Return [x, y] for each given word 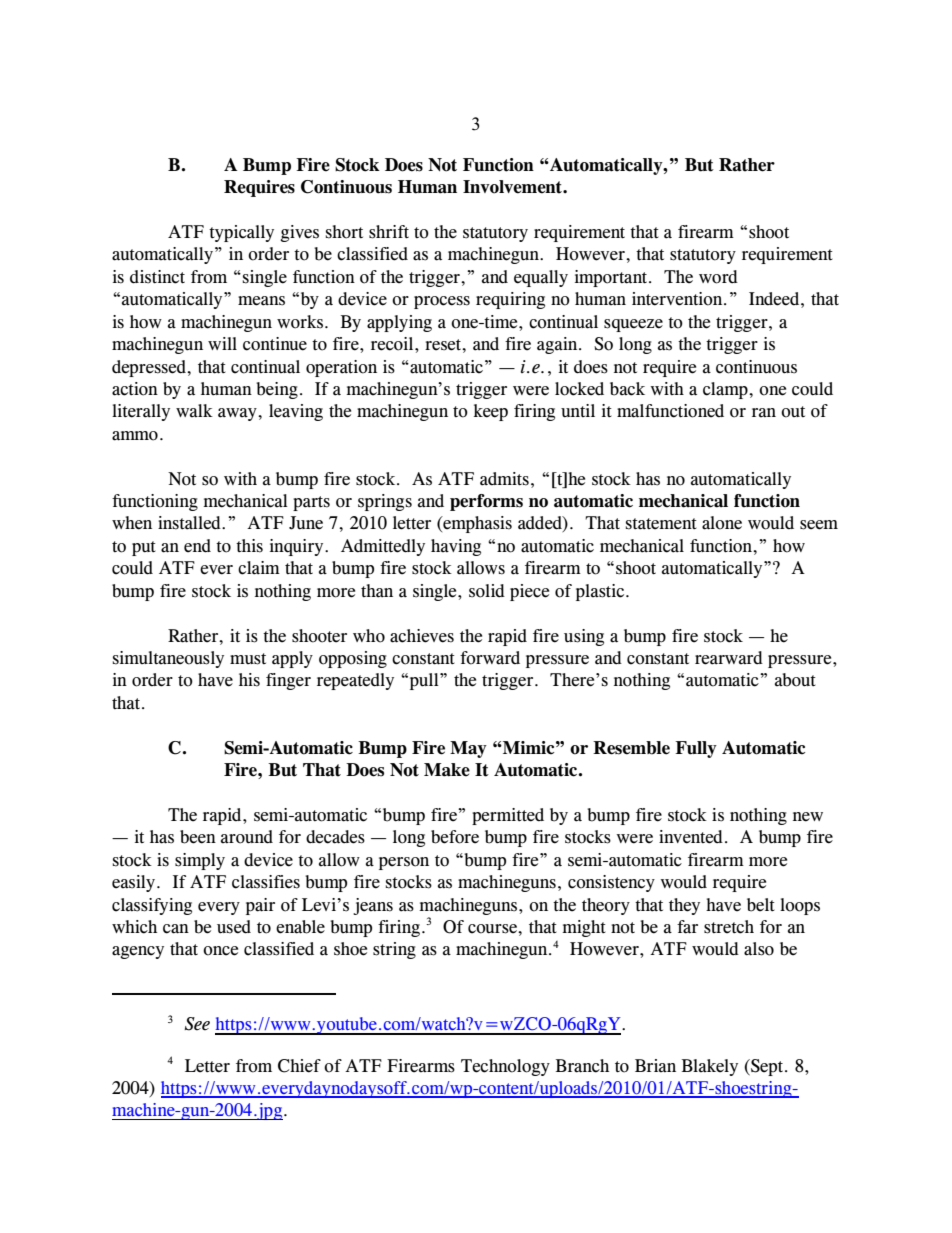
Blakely [710, 1067]
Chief [299, 1066]
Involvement [513, 187]
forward [490, 658]
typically [241, 233]
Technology [505, 1067]
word [718, 277]
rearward [729, 658]
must [248, 659]
